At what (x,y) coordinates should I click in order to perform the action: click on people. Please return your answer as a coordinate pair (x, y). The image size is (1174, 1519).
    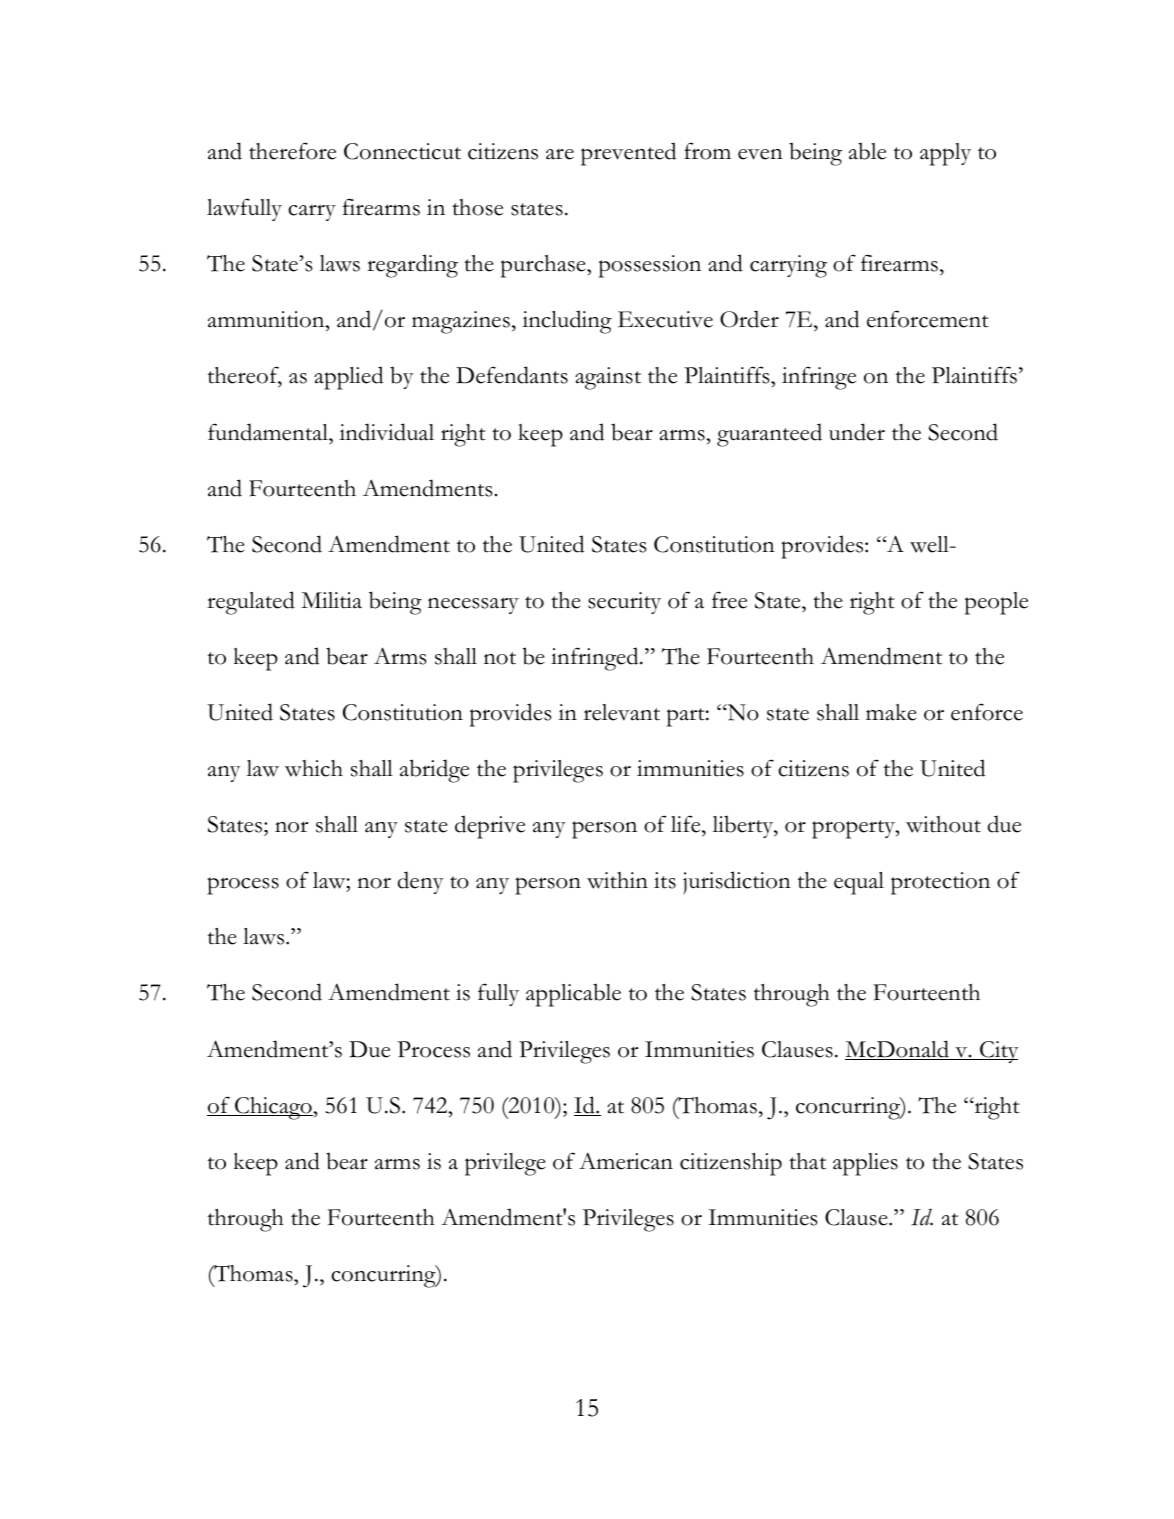
    Looking at the image, I should click on (996, 603).
